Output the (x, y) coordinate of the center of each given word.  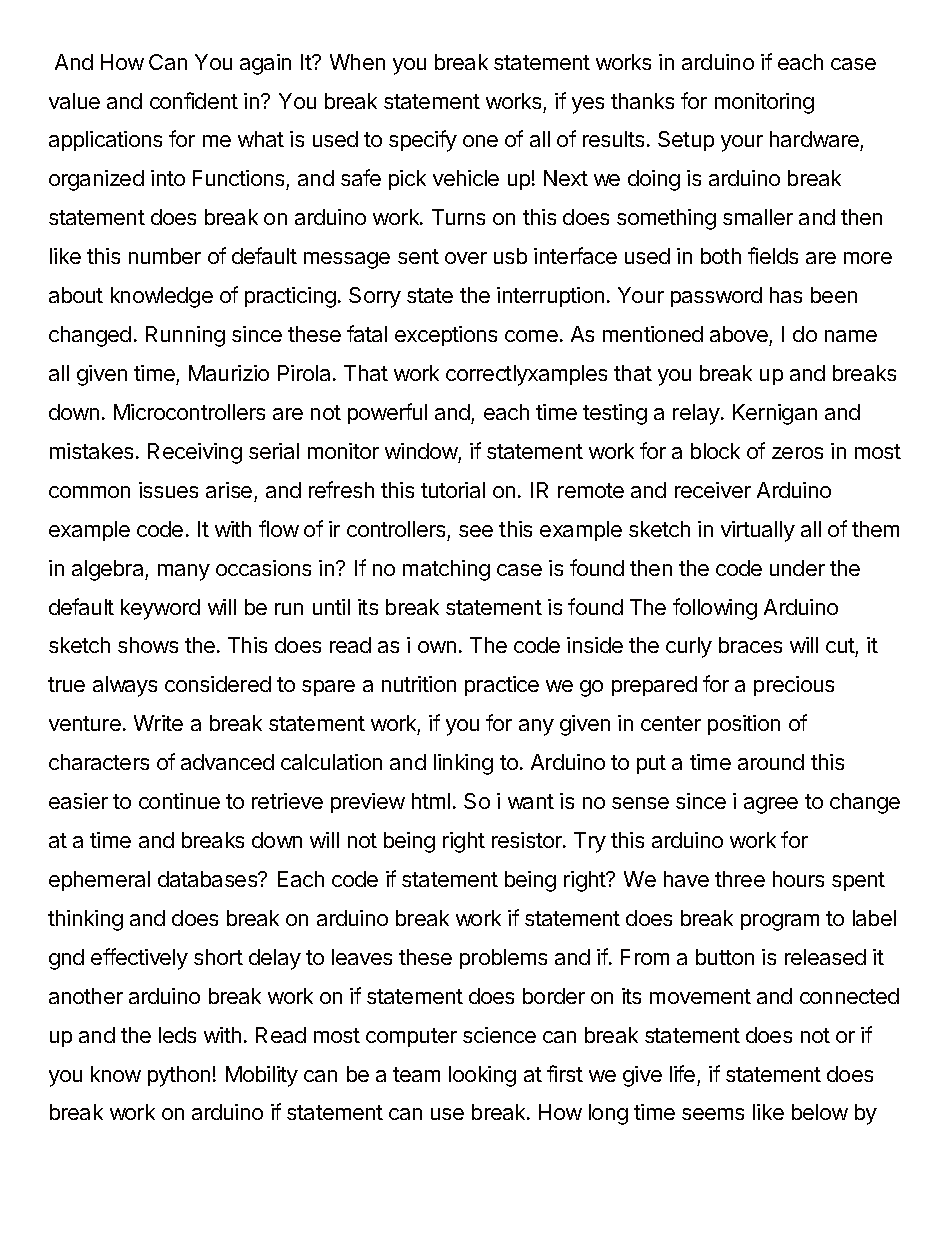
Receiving (195, 453)
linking (463, 764)
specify (423, 141)
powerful (387, 413)
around (771, 762)
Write (158, 723)
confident (194, 100)
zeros (797, 453)
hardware (815, 141)
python (179, 1076)
